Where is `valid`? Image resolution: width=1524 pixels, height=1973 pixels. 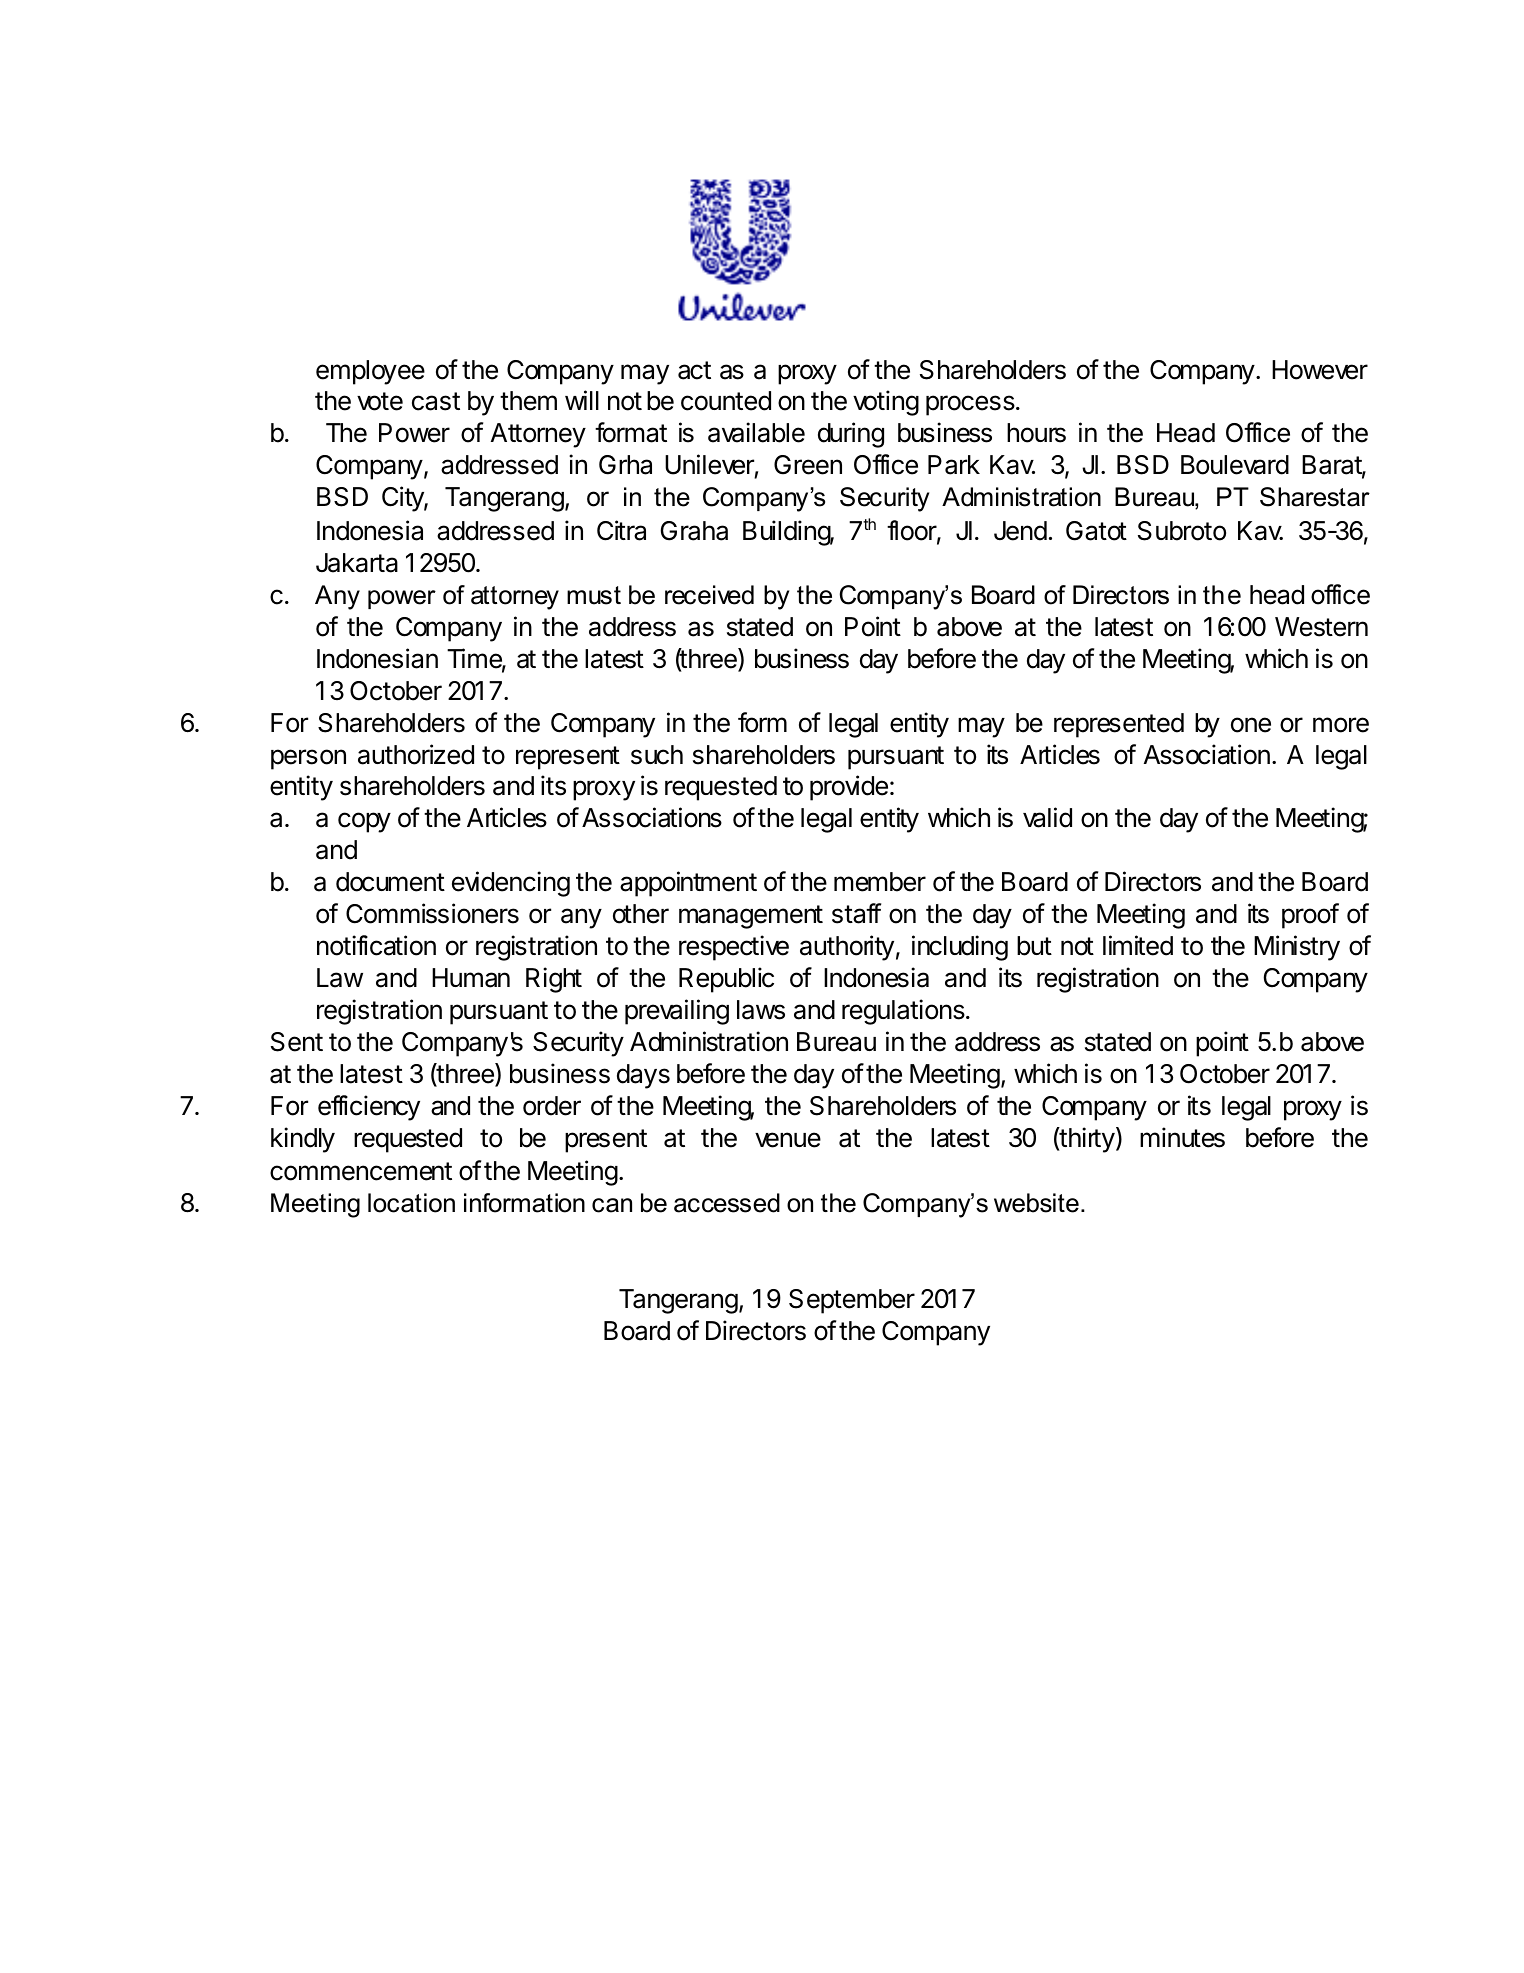 valid is located at coordinates (1047, 817).
